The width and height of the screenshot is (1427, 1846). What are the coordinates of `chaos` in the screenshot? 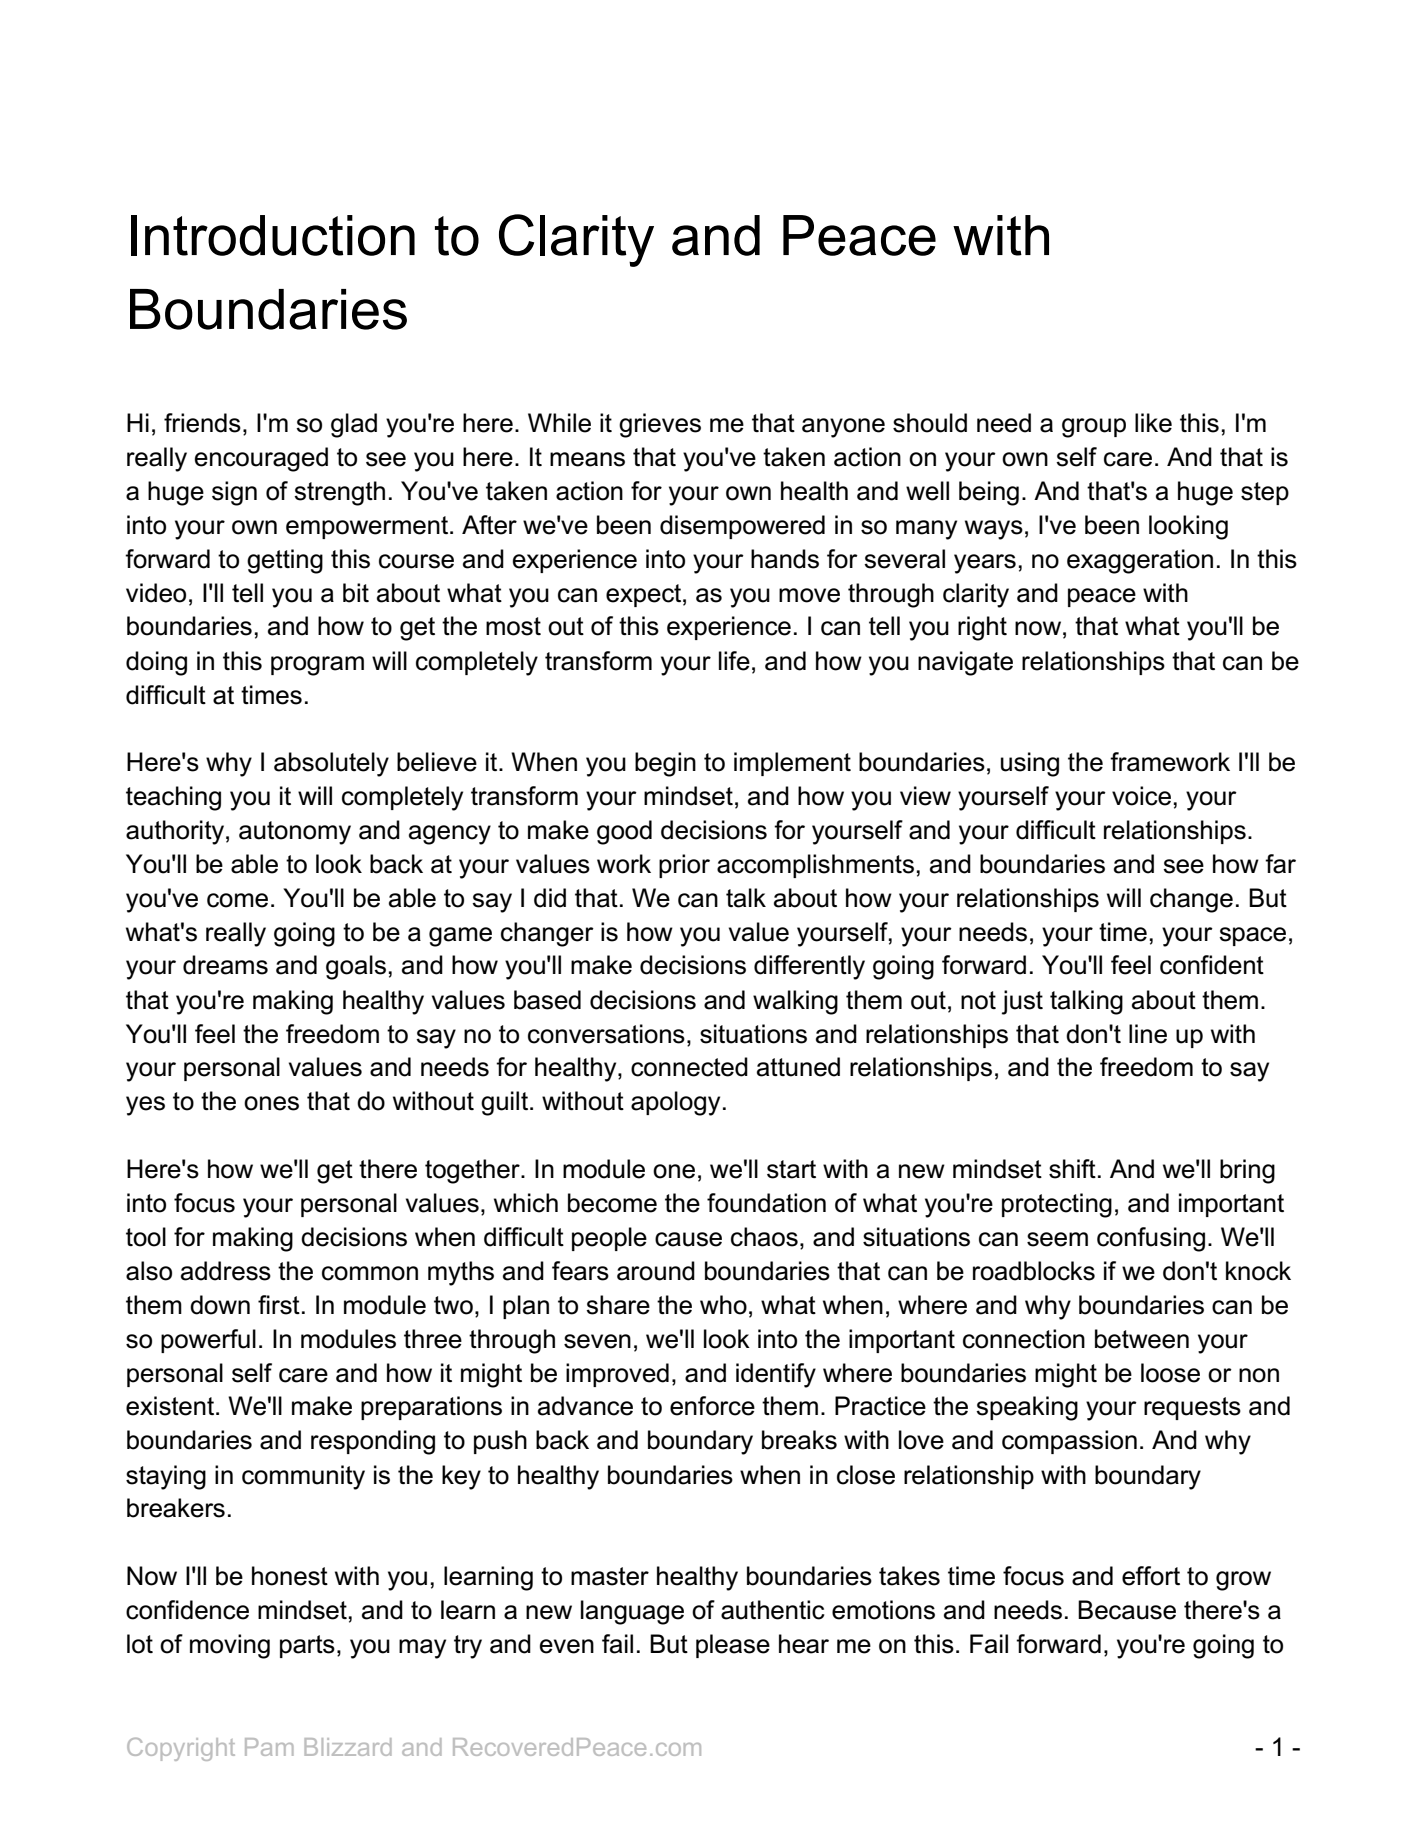 It's located at (764, 1237).
